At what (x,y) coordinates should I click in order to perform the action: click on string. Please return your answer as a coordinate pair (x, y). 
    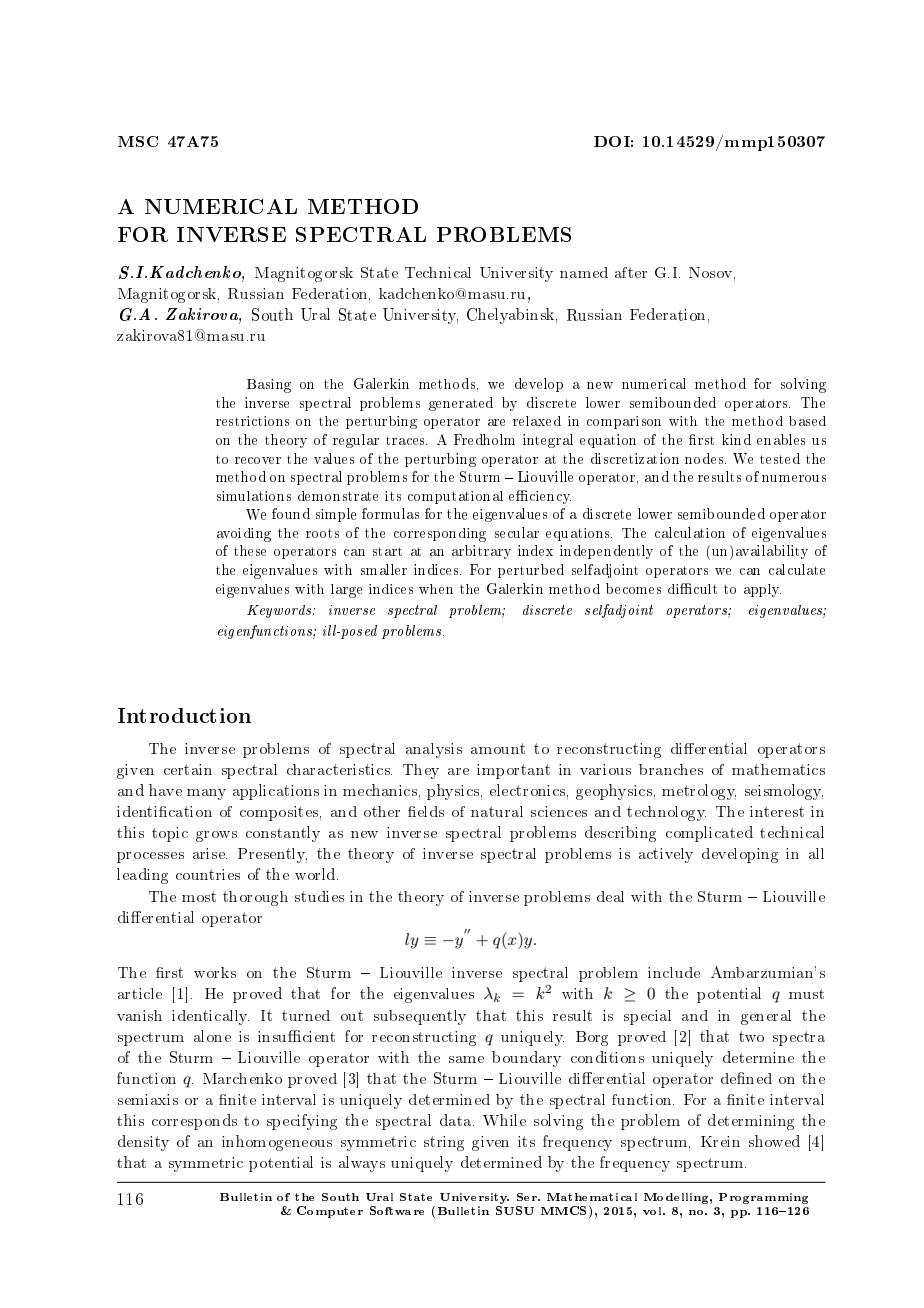
    Looking at the image, I should click on (444, 1143).
